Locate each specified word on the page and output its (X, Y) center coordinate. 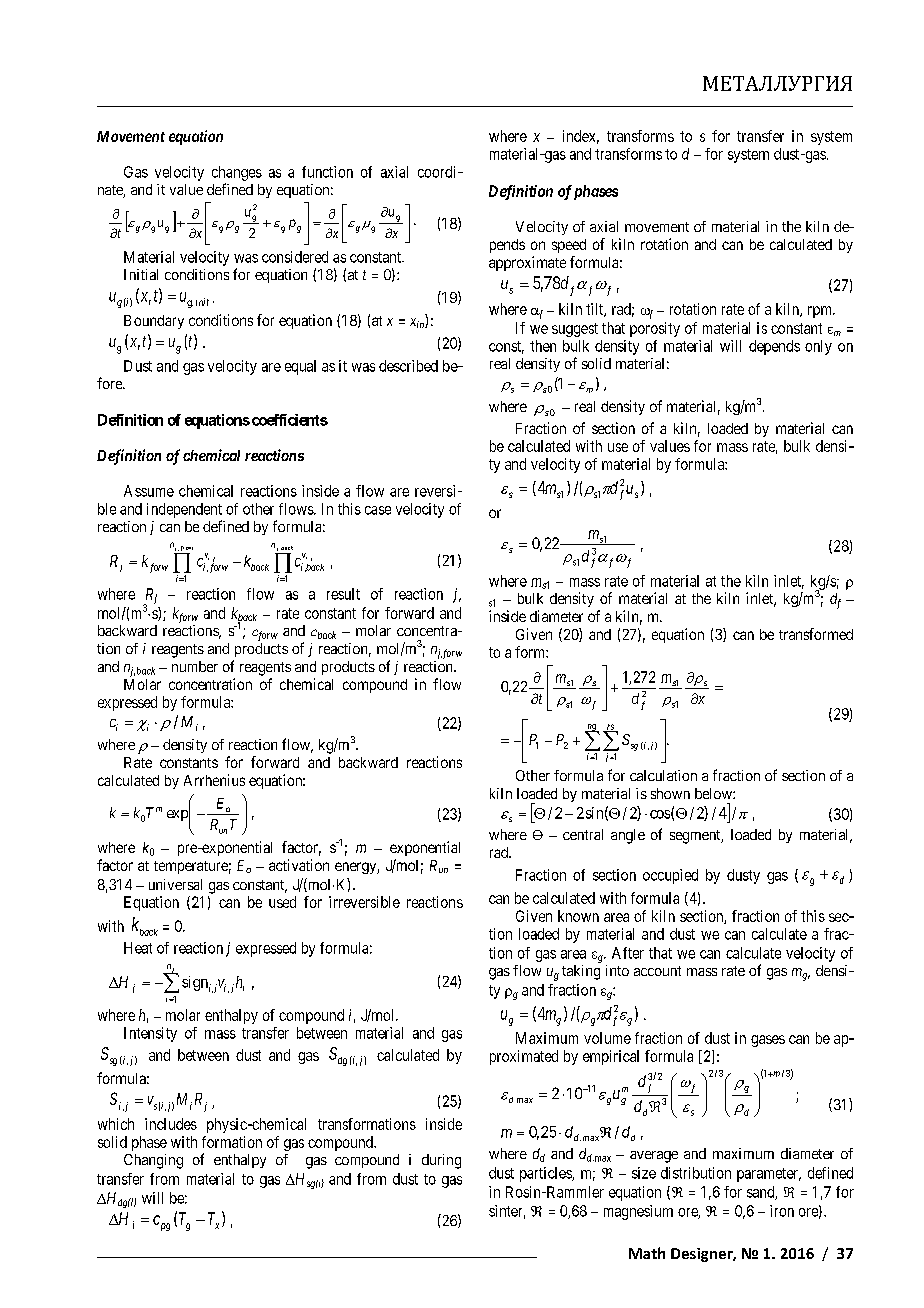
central (583, 834)
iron (782, 1211)
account (657, 971)
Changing (153, 1161)
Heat (138, 948)
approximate (527, 263)
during (441, 1161)
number (195, 666)
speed (569, 246)
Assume (149, 491)
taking (581, 972)
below (714, 793)
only (818, 347)
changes (237, 173)
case (378, 510)
